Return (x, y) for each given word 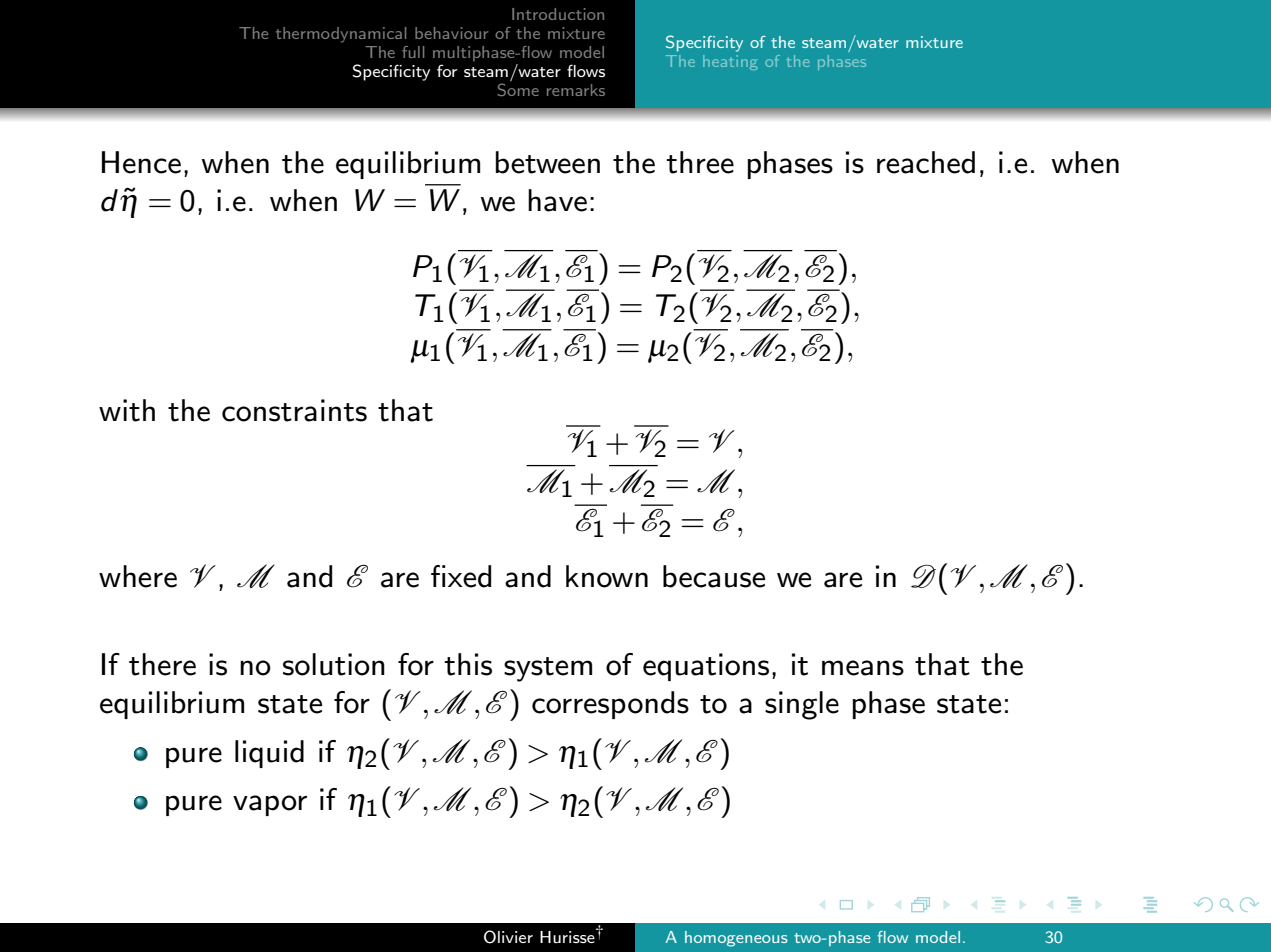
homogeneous (736, 939)
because (714, 576)
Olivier (508, 937)
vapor (270, 805)
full (413, 52)
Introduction (558, 14)
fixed (461, 576)
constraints (294, 410)
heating (730, 62)
